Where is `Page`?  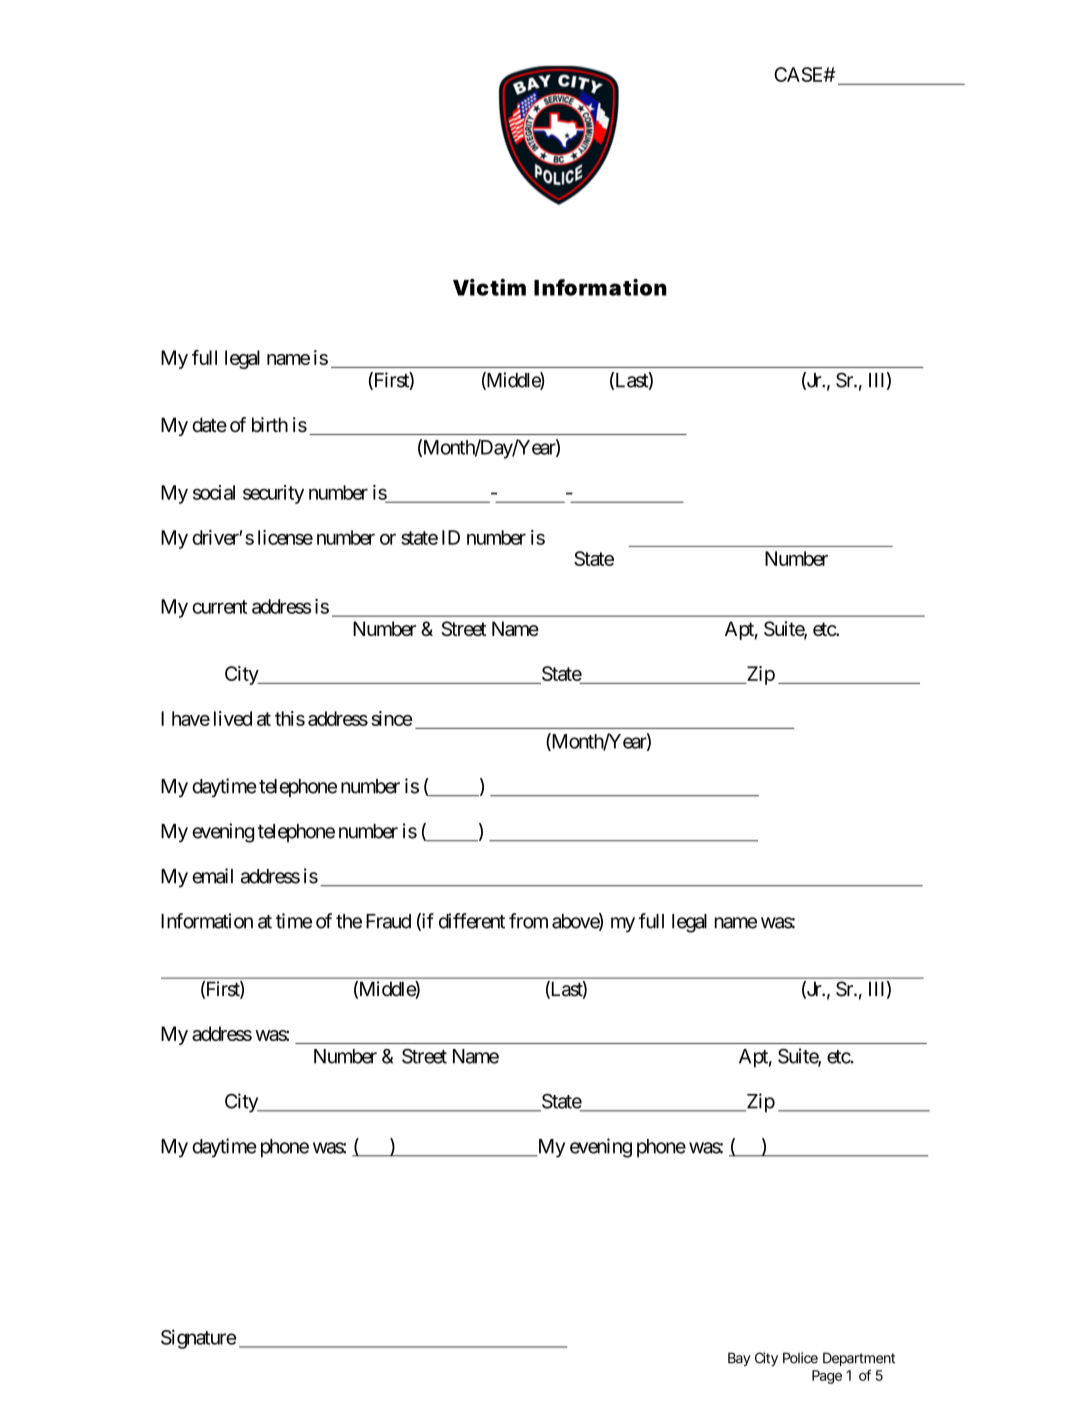 Page is located at coordinates (827, 1377).
